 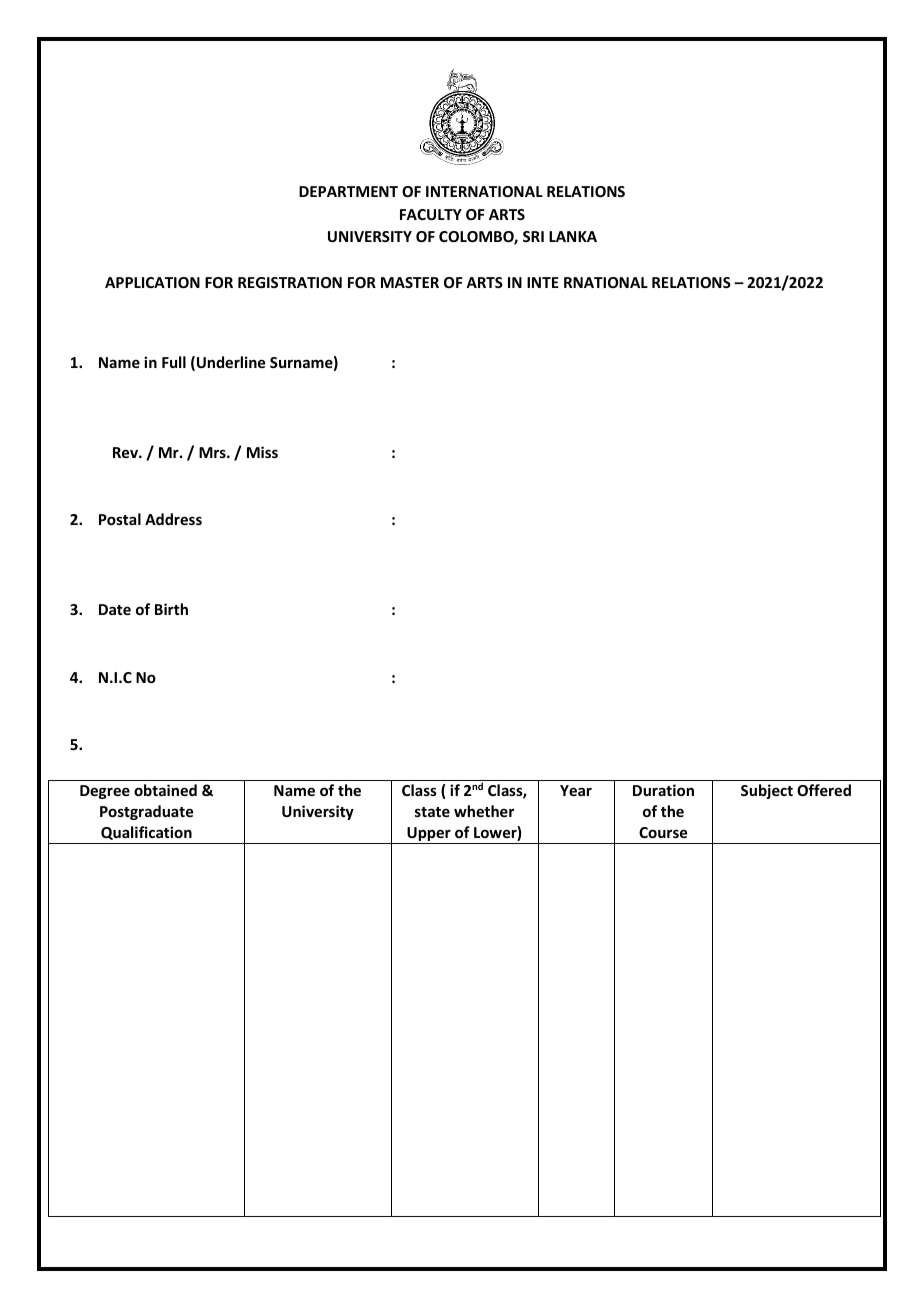 I want to click on Miss, so click(x=262, y=452).
